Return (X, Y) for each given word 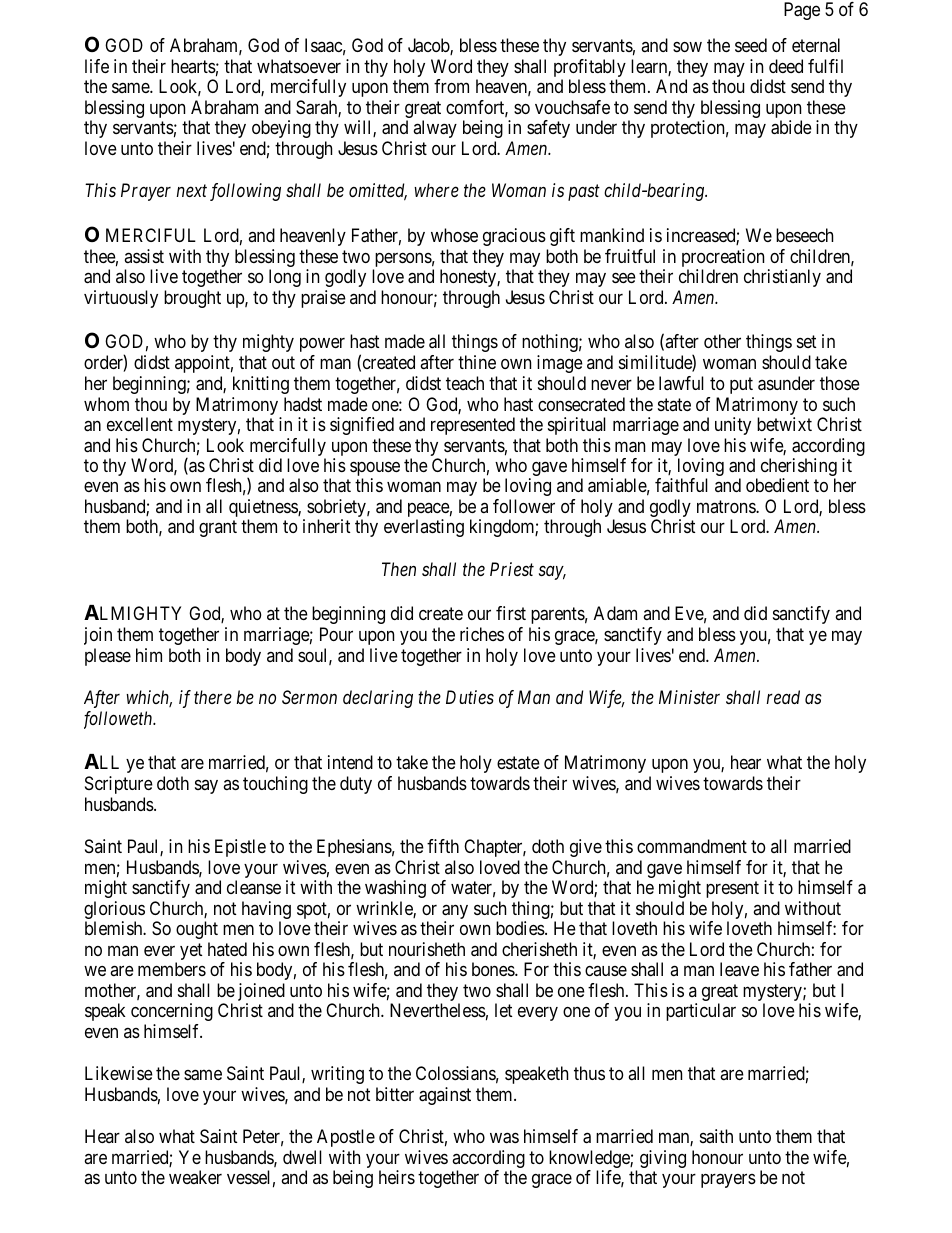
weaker (195, 1177)
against (445, 1096)
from (451, 86)
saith (716, 1136)
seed (751, 45)
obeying (281, 129)
